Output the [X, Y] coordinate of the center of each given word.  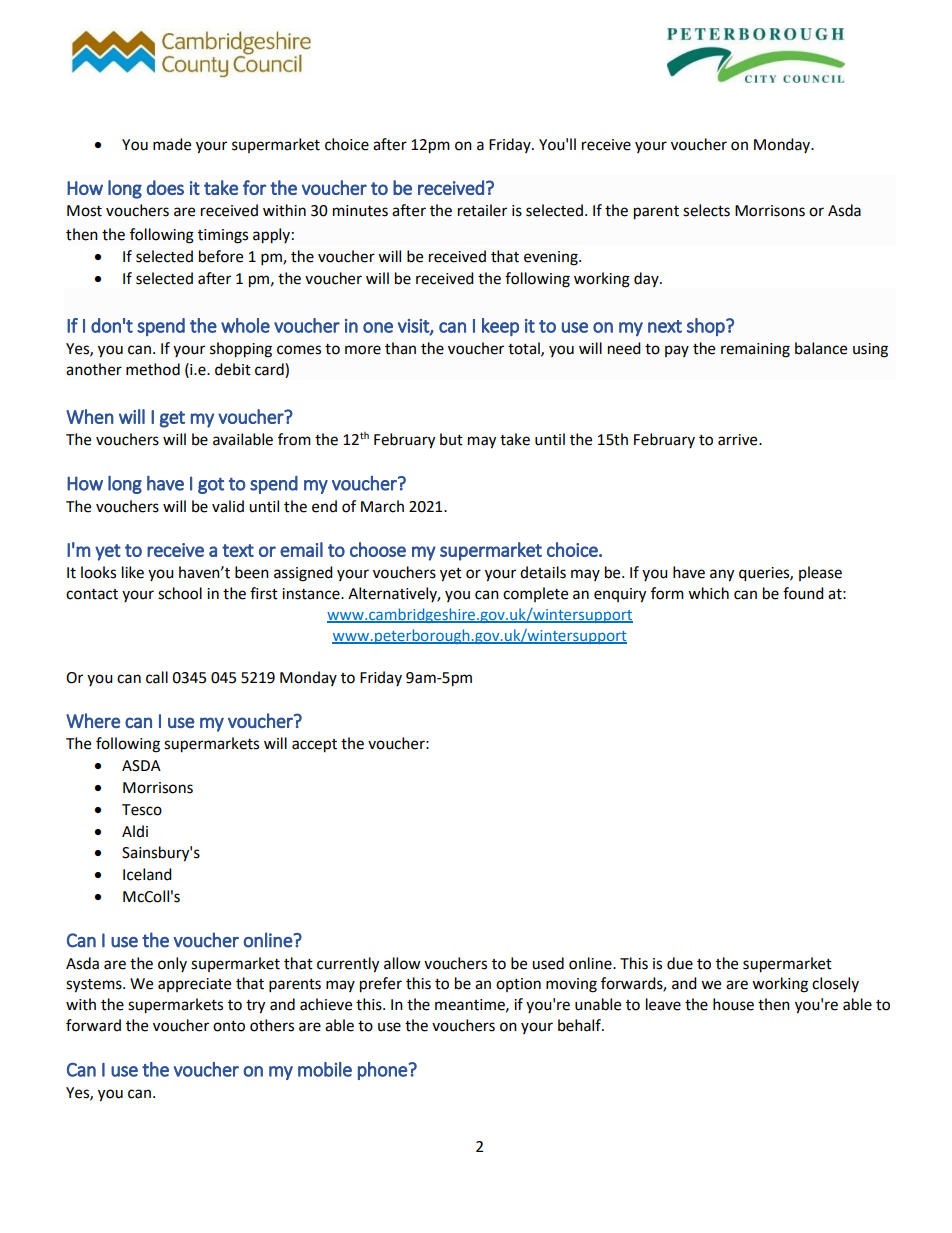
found [803, 593]
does [165, 187]
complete [535, 594]
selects [706, 210]
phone [382, 1071]
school [180, 593]
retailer [482, 210]
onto [229, 1026]
